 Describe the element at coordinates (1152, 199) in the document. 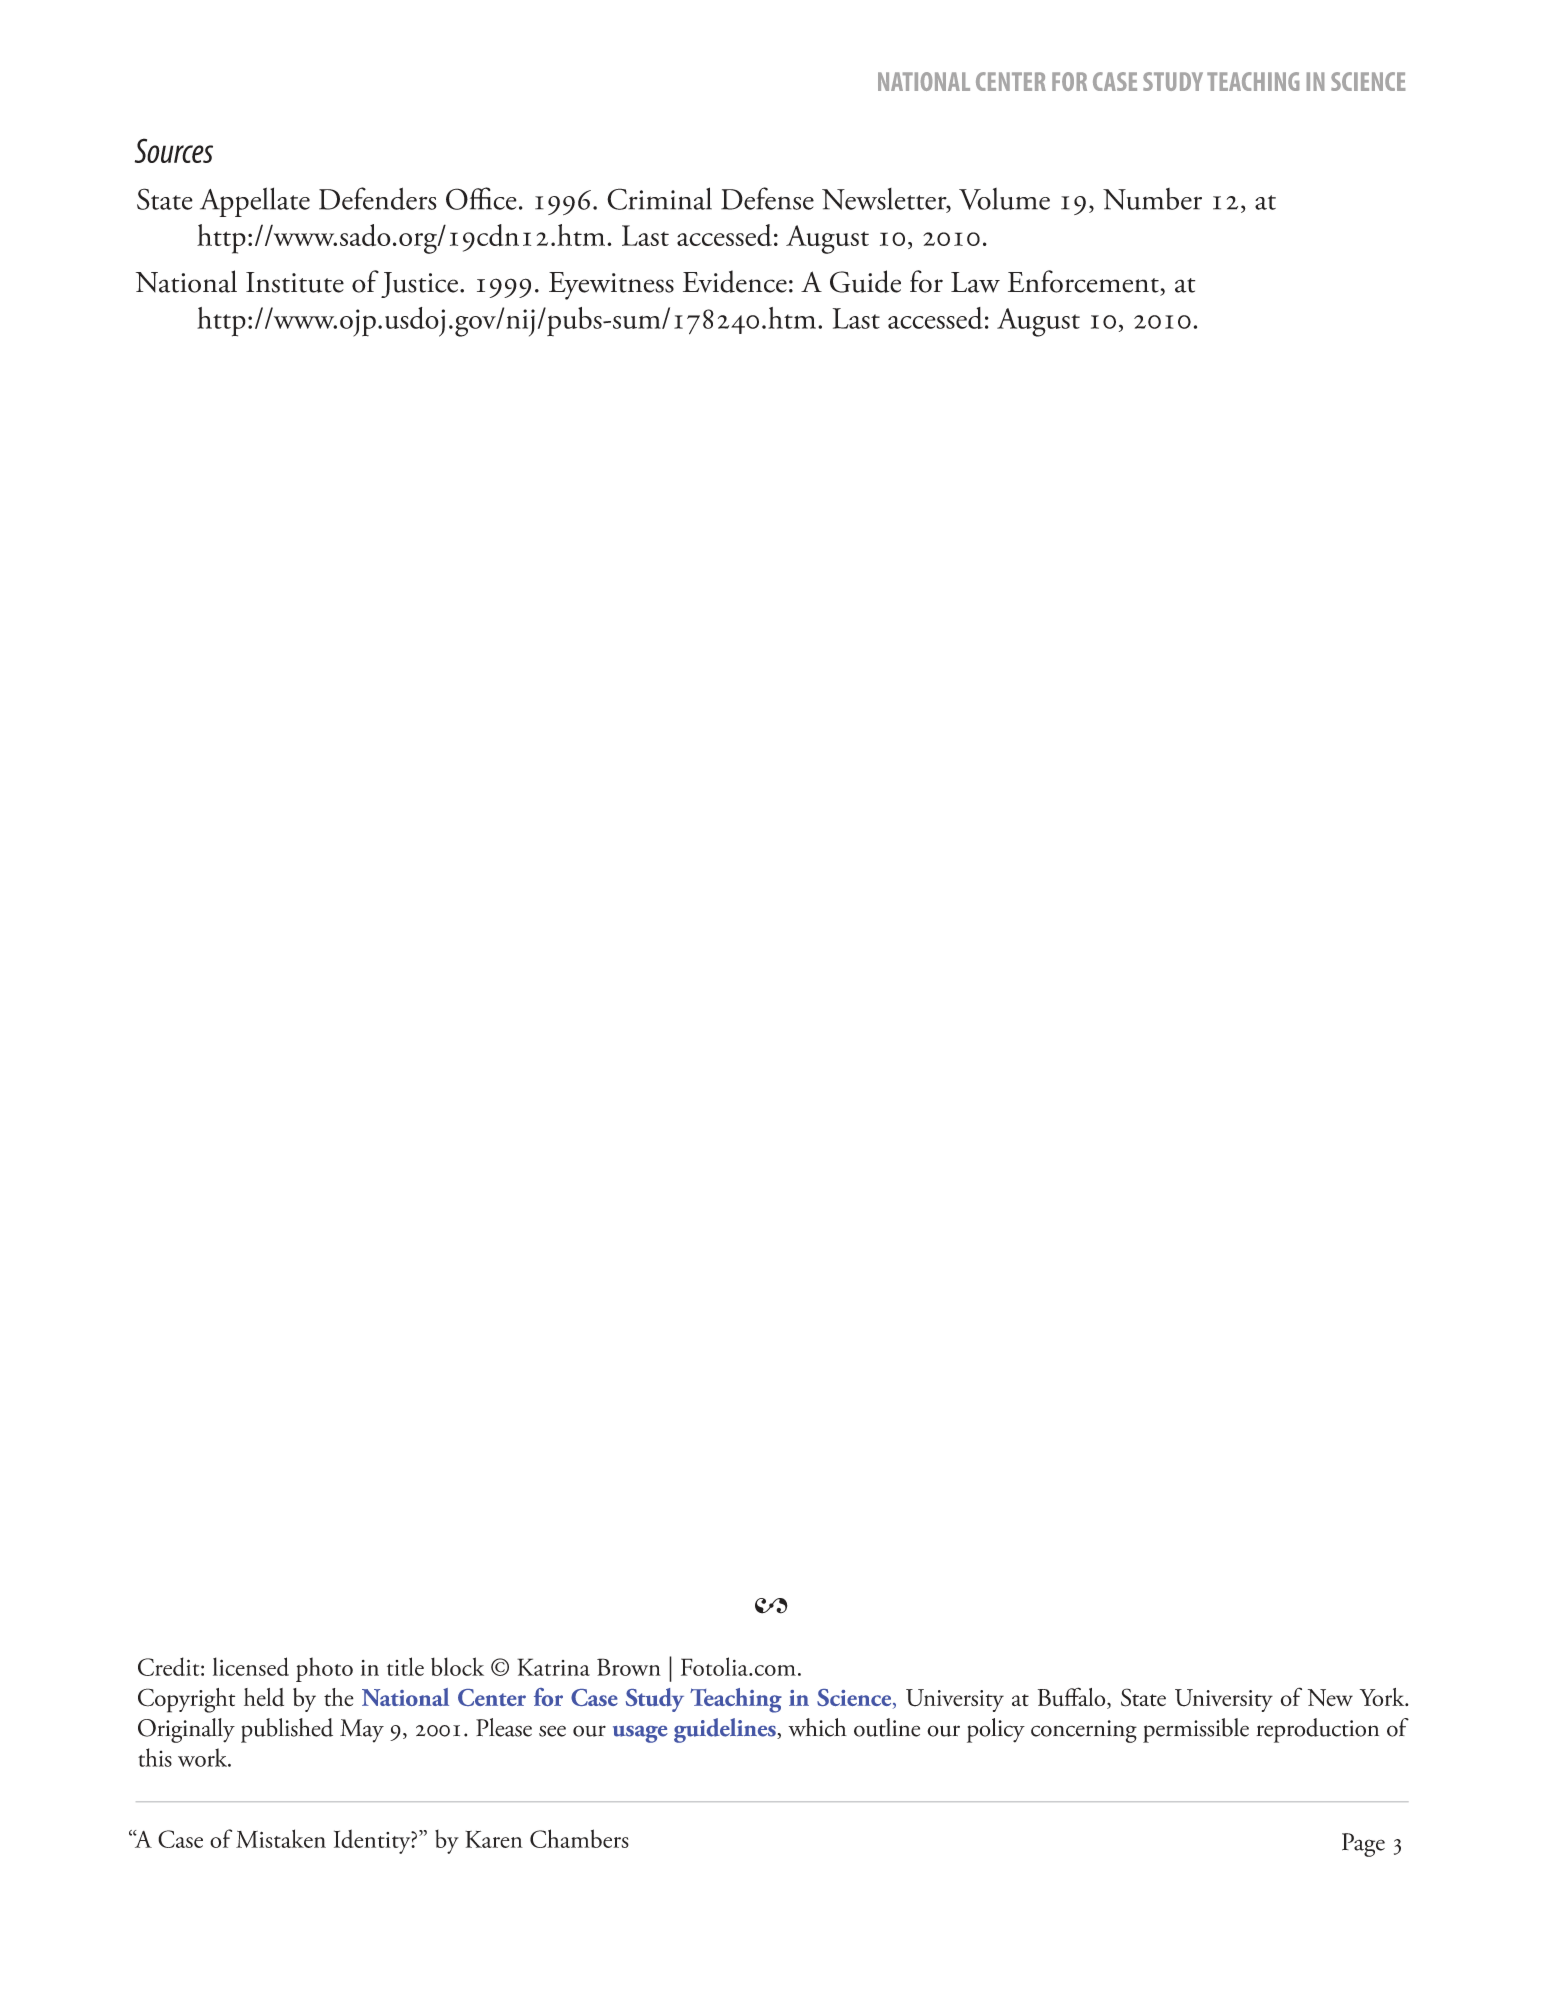

I see `Number` at that location.
